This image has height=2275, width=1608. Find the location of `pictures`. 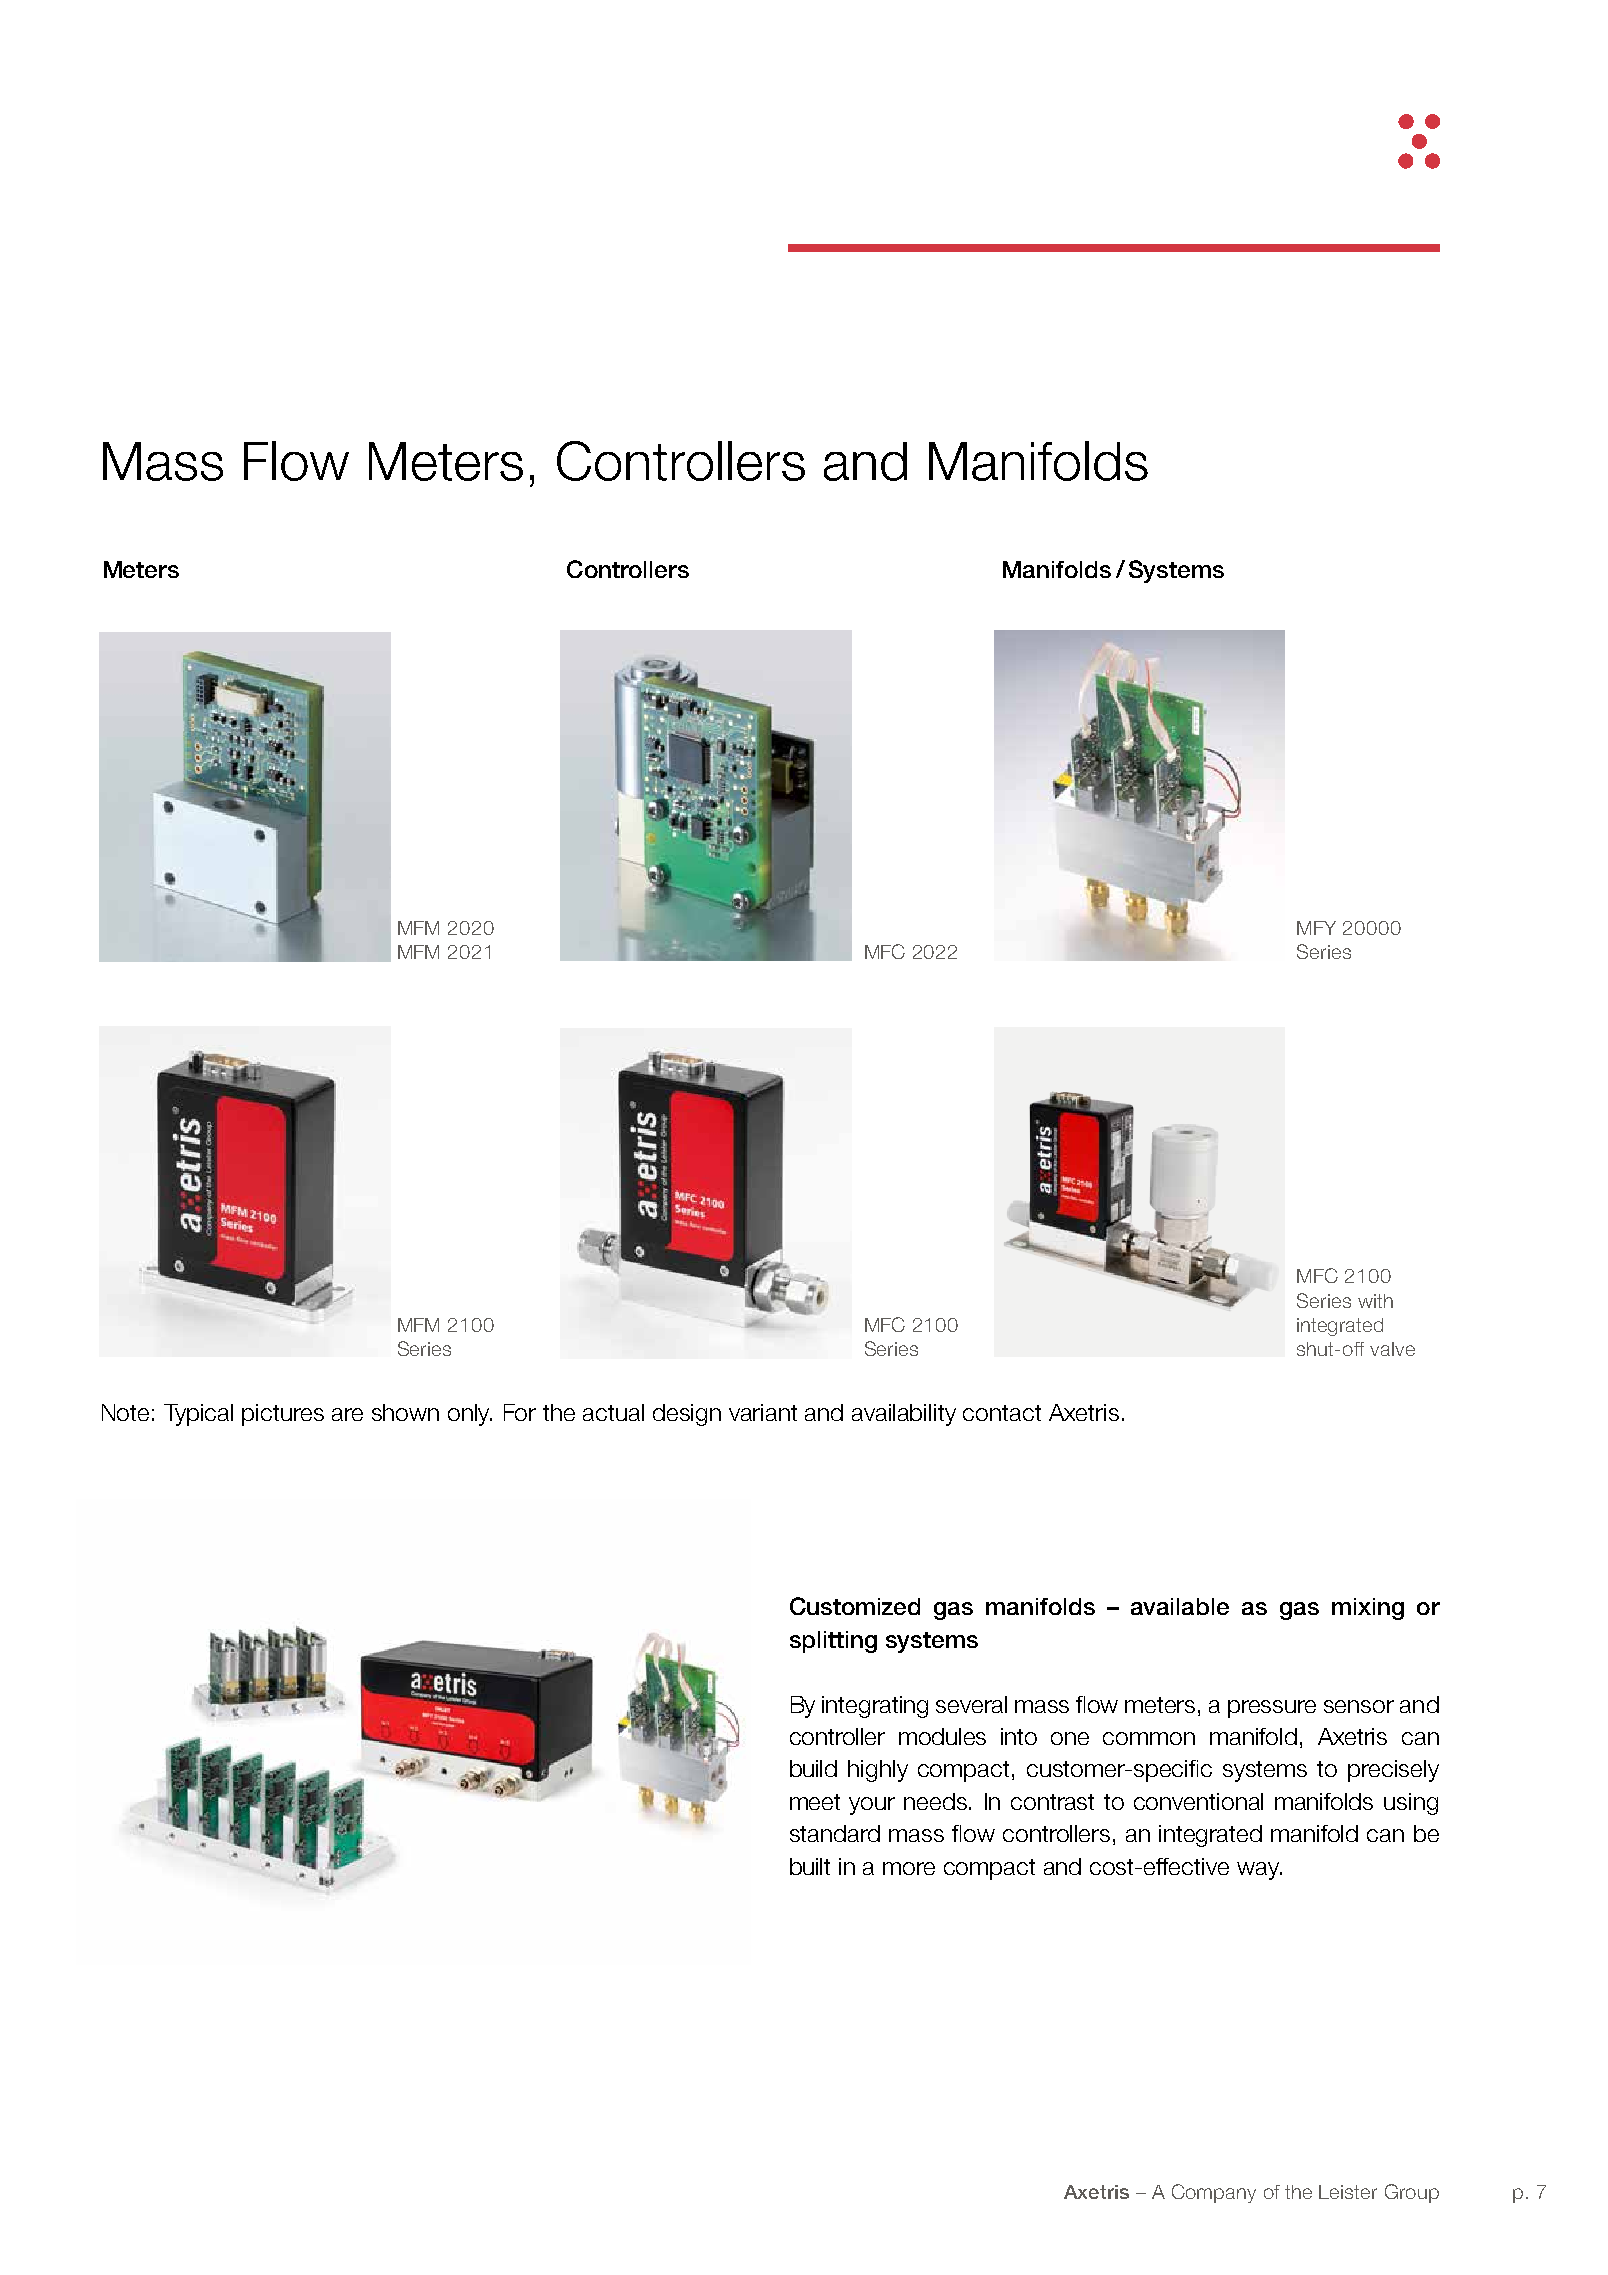

pictures is located at coordinates (283, 1415).
